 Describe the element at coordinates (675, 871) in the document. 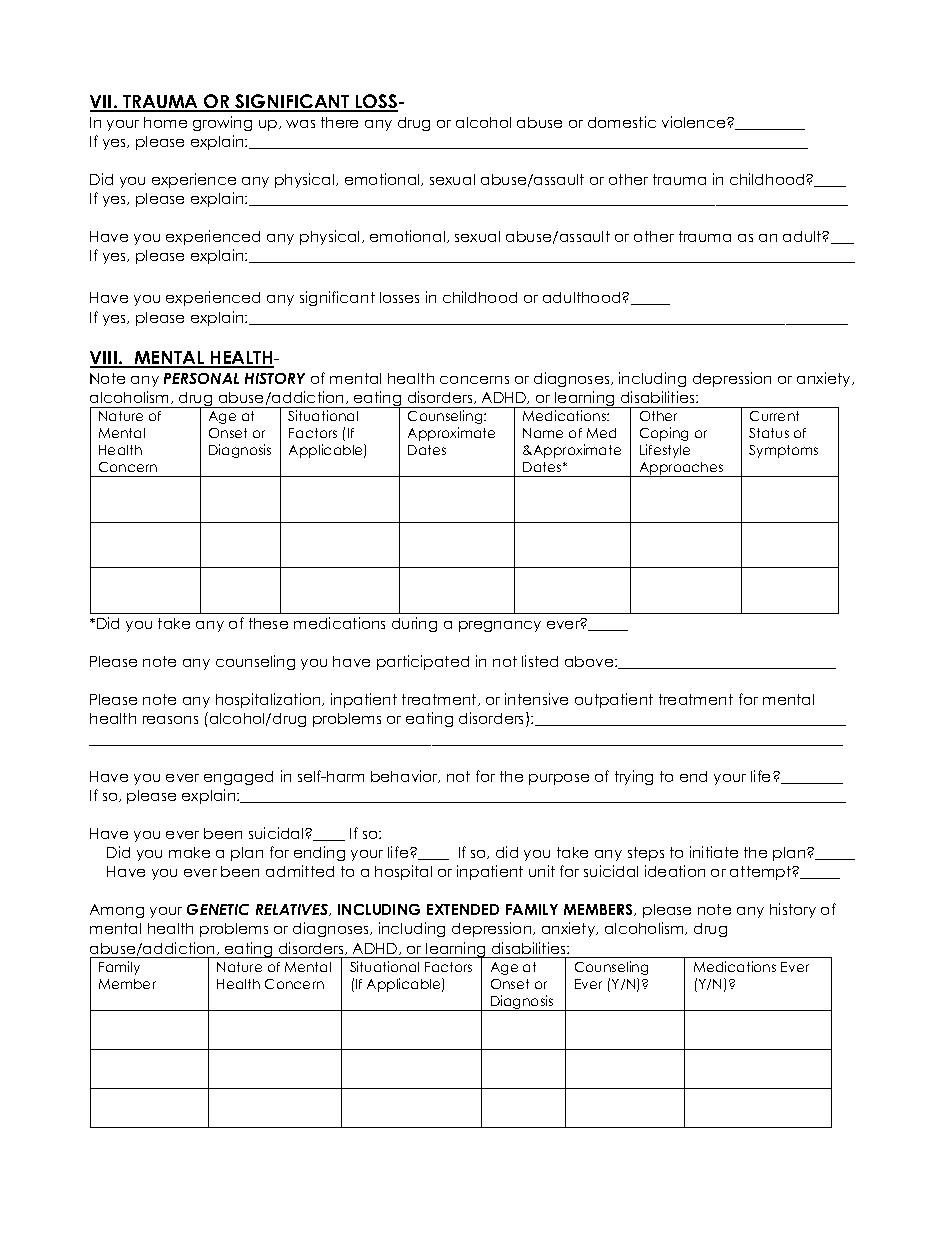

I see `ideation` at that location.
